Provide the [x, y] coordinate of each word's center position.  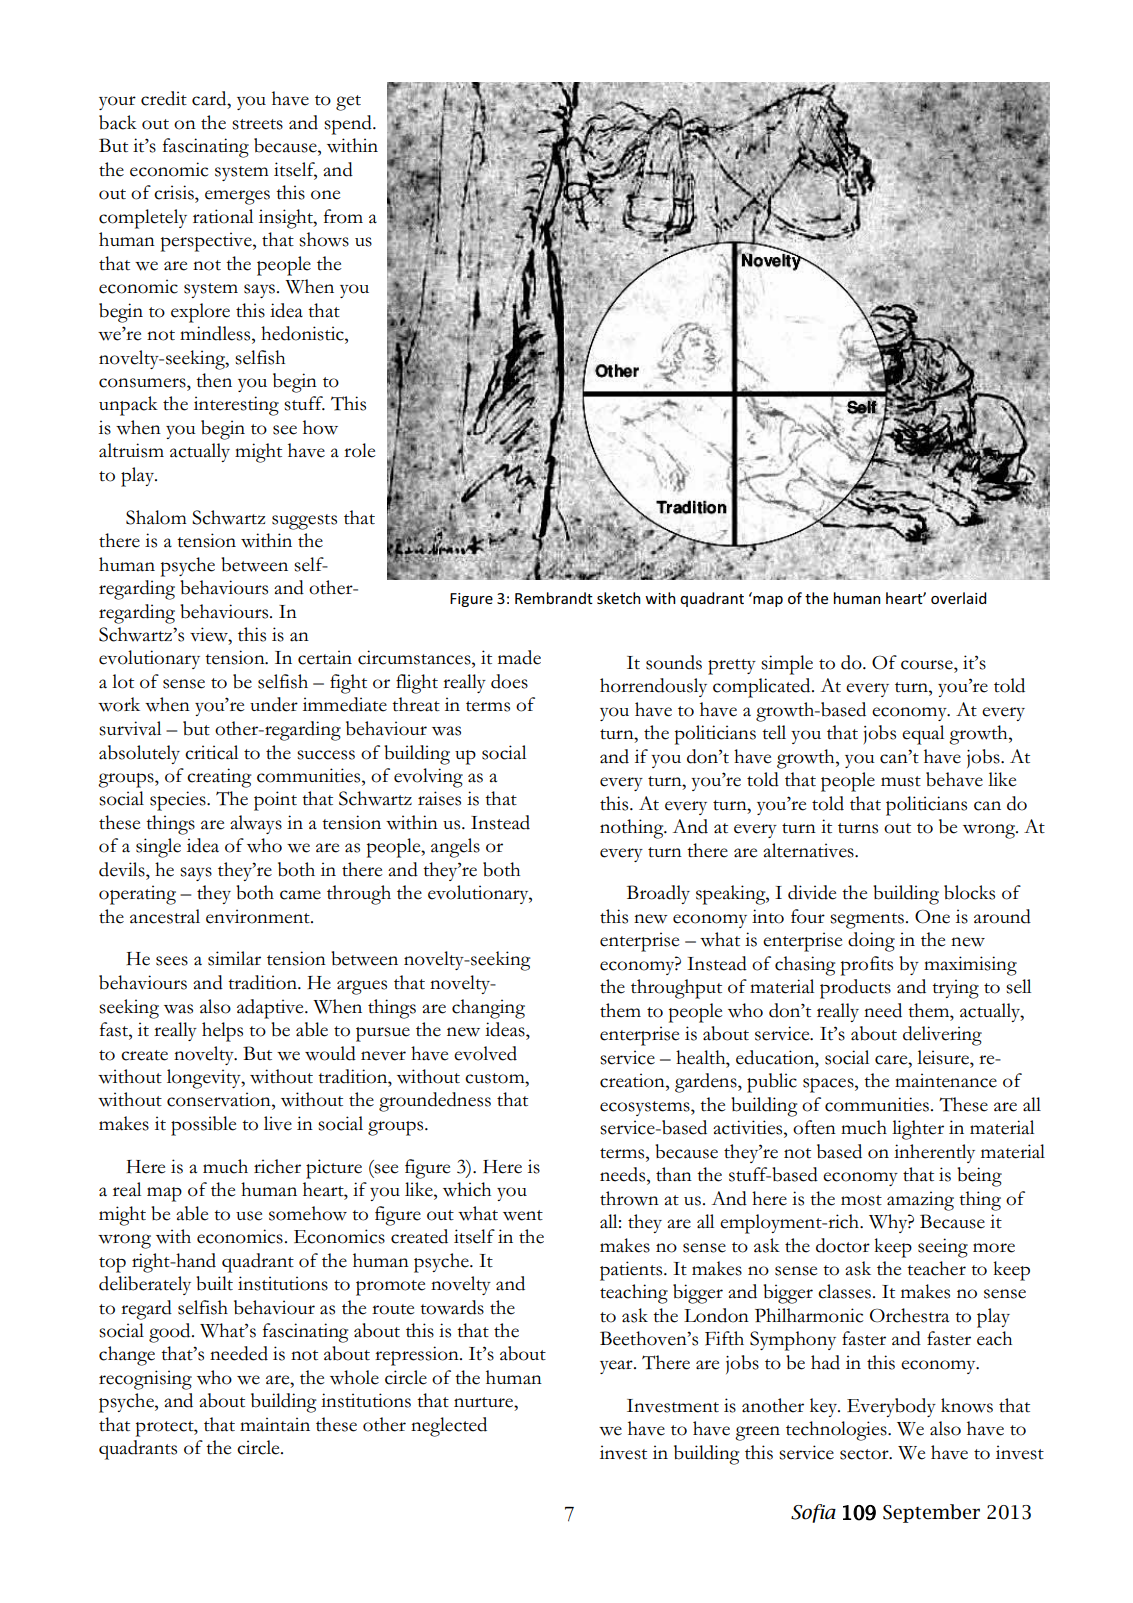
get [348, 103]
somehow [308, 1213]
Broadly [658, 894]
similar [234, 958]
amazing [920, 1201]
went [523, 1215]
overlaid [958, 598]
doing [871, 942]
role [359, 450]
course [928, 665]
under [274, 704]
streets [257, 124]
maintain [275, 1424]
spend [349, 125]
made [519, 657]
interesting [236, 406]
